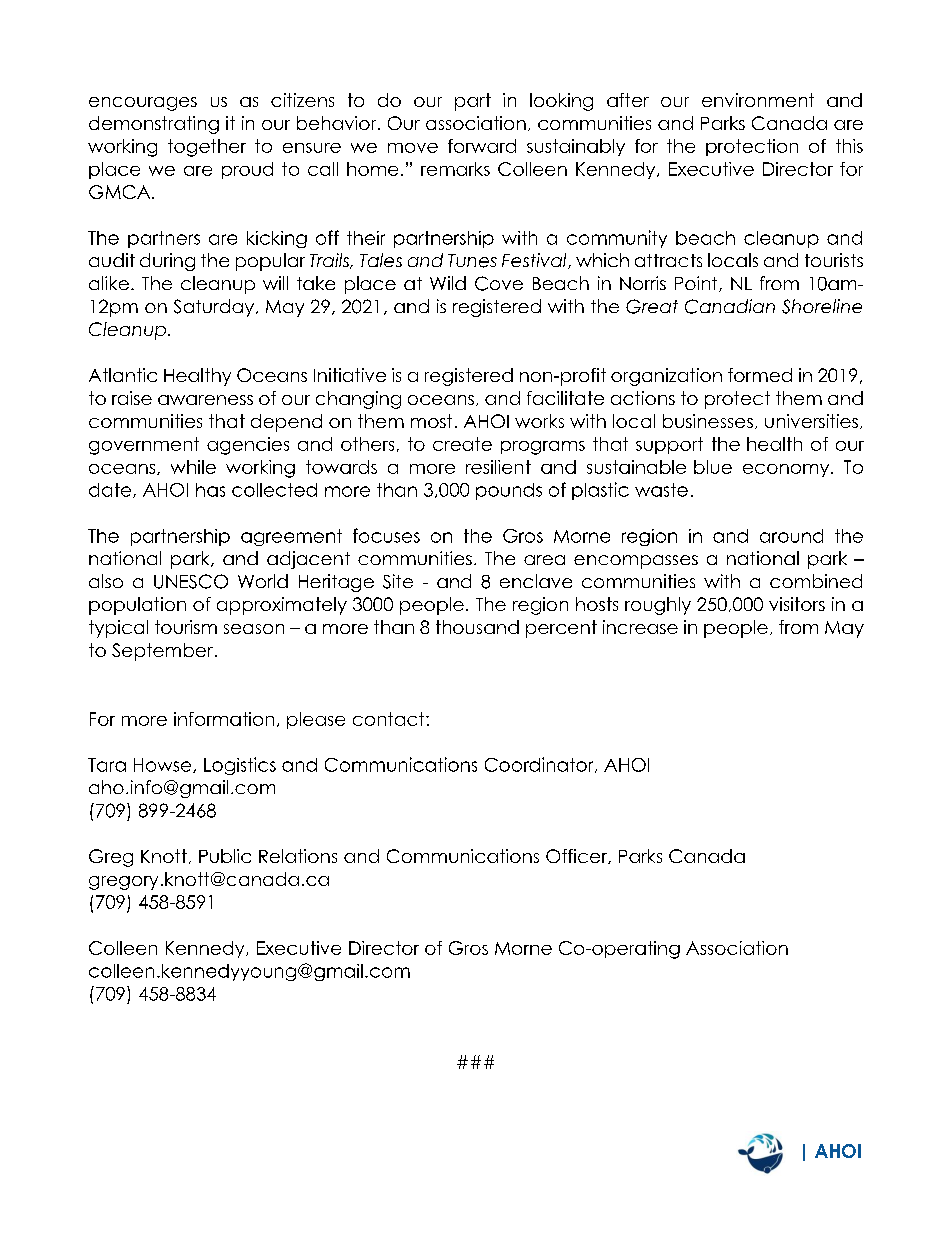 The width and height of the page is (952, 1233). What do you see at coordinates (758, 100) in the page?
I see `environment` at bounding box center [758, 100].
